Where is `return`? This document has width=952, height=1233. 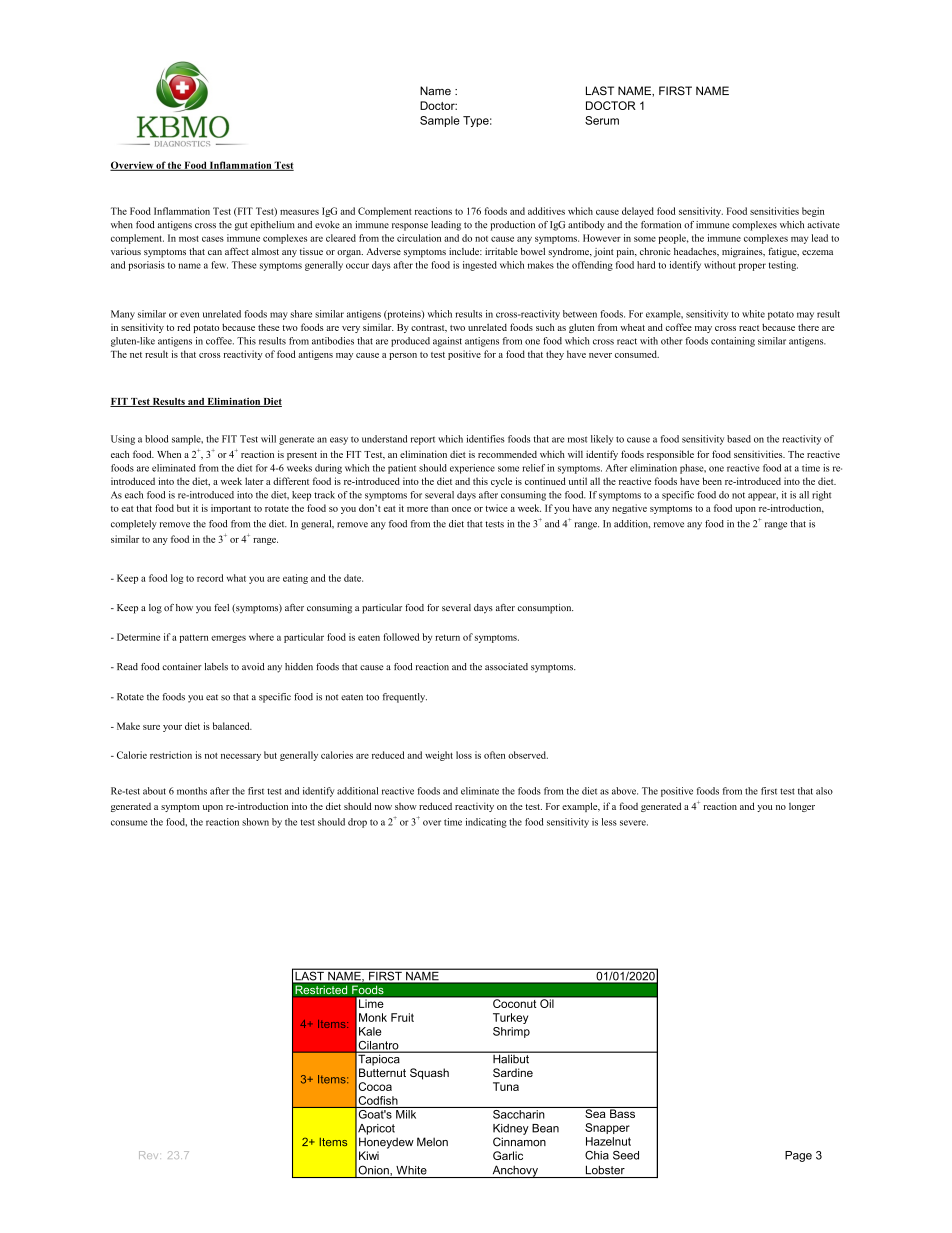 return is located at coordinates (447, 637).
